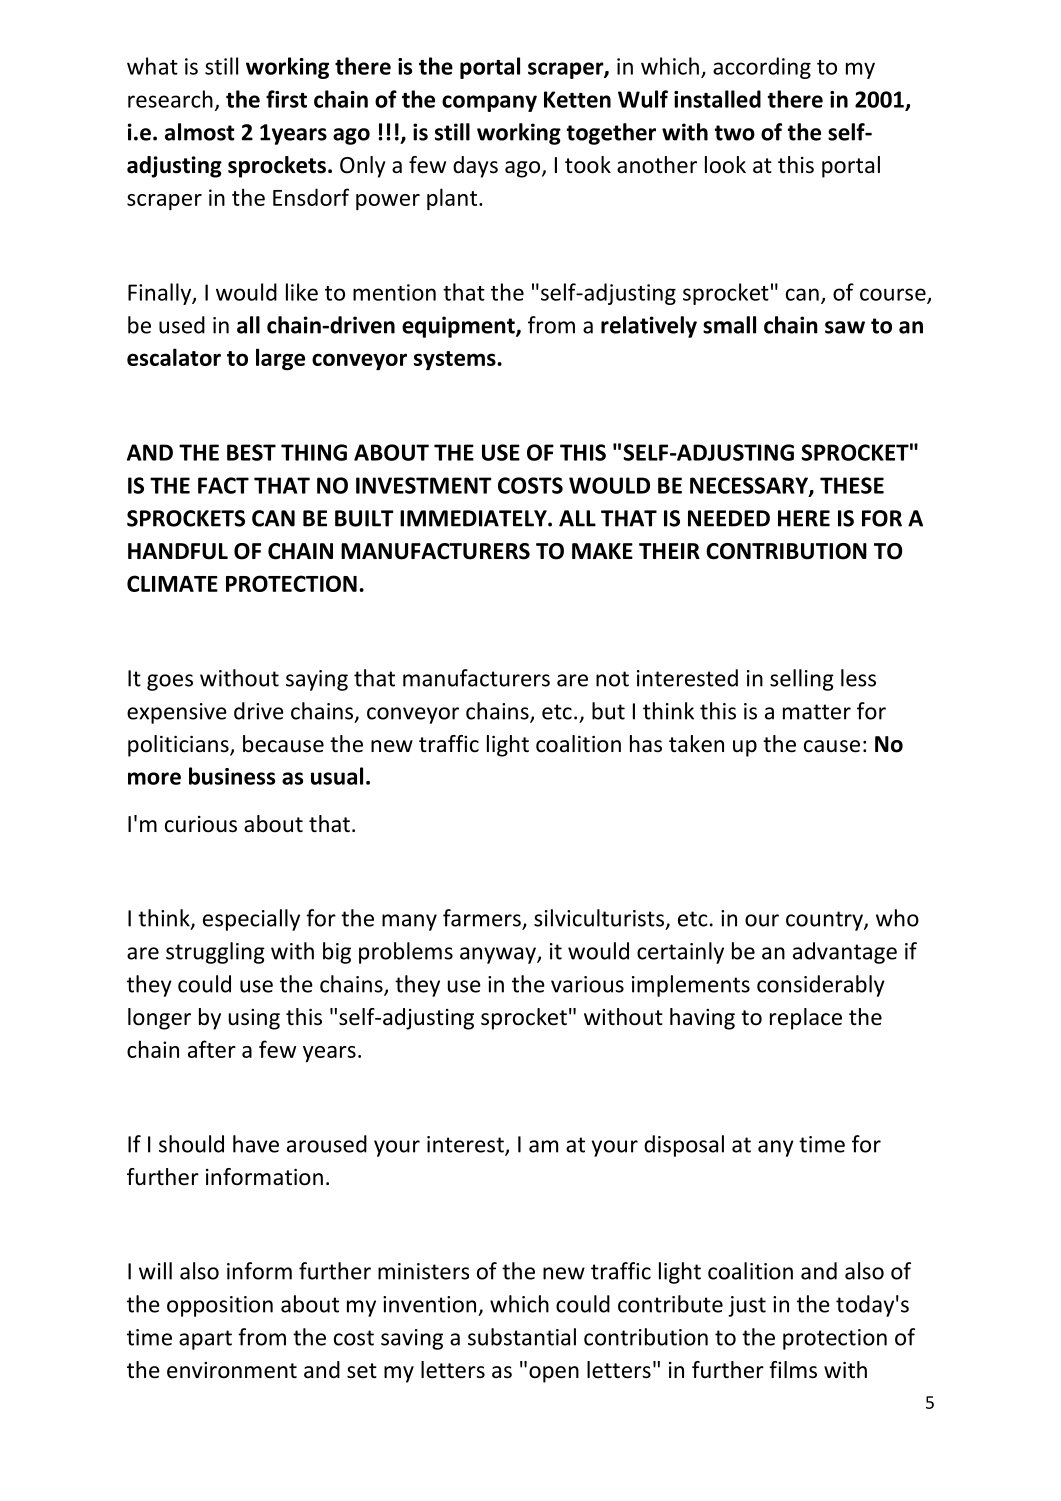 The image size is (1061, 1501). Describe the element at coordinates (522, 1337) in the image. I see `substantial` at that location.
